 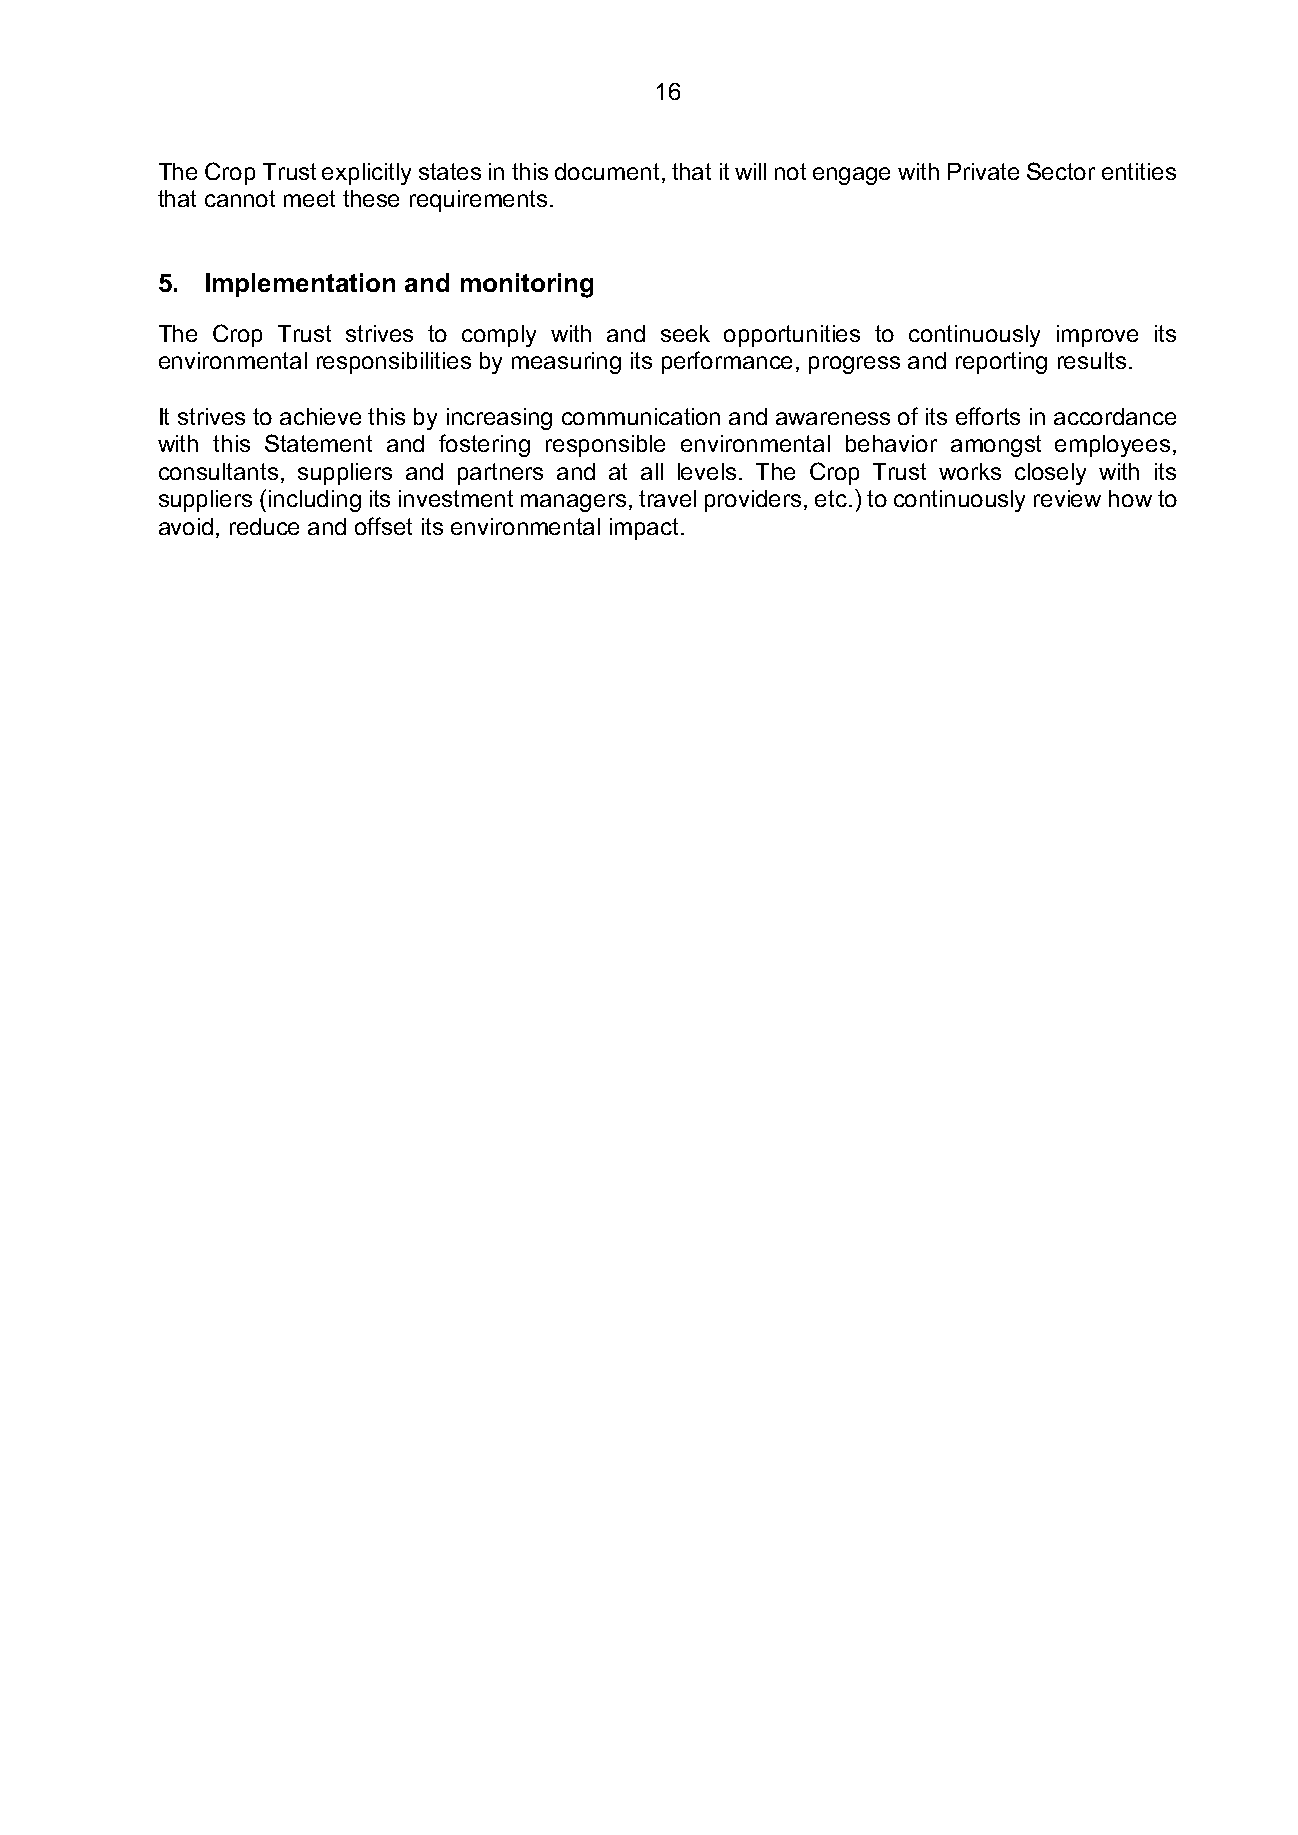 I want to click on reporting, so click(x=1001, y=363).
